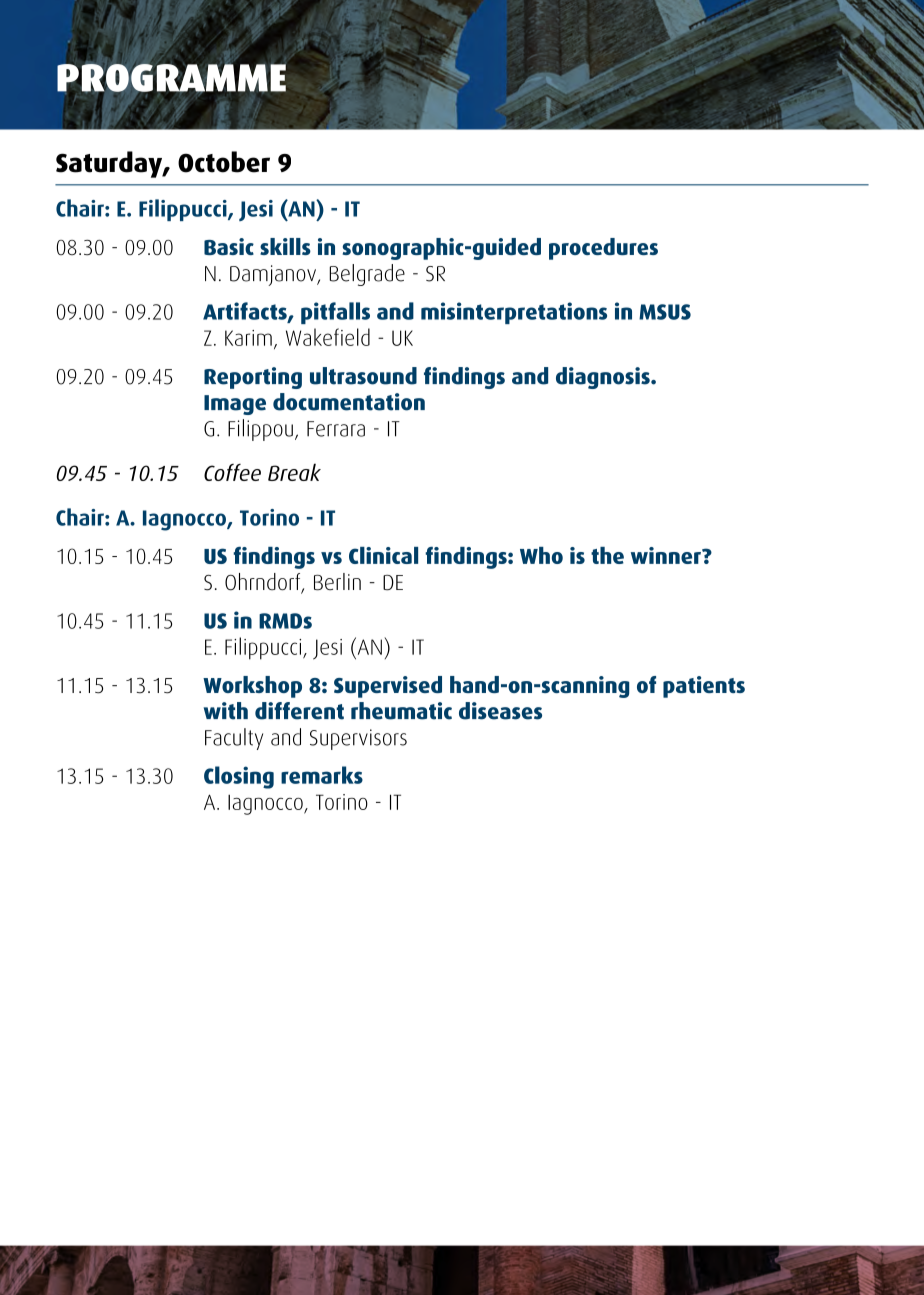 This screenshot has width=924, height=1295. What do you see at coordinates (229, 246) in the screenshot?
I see `Basic` at bounding box center [229, 246].
